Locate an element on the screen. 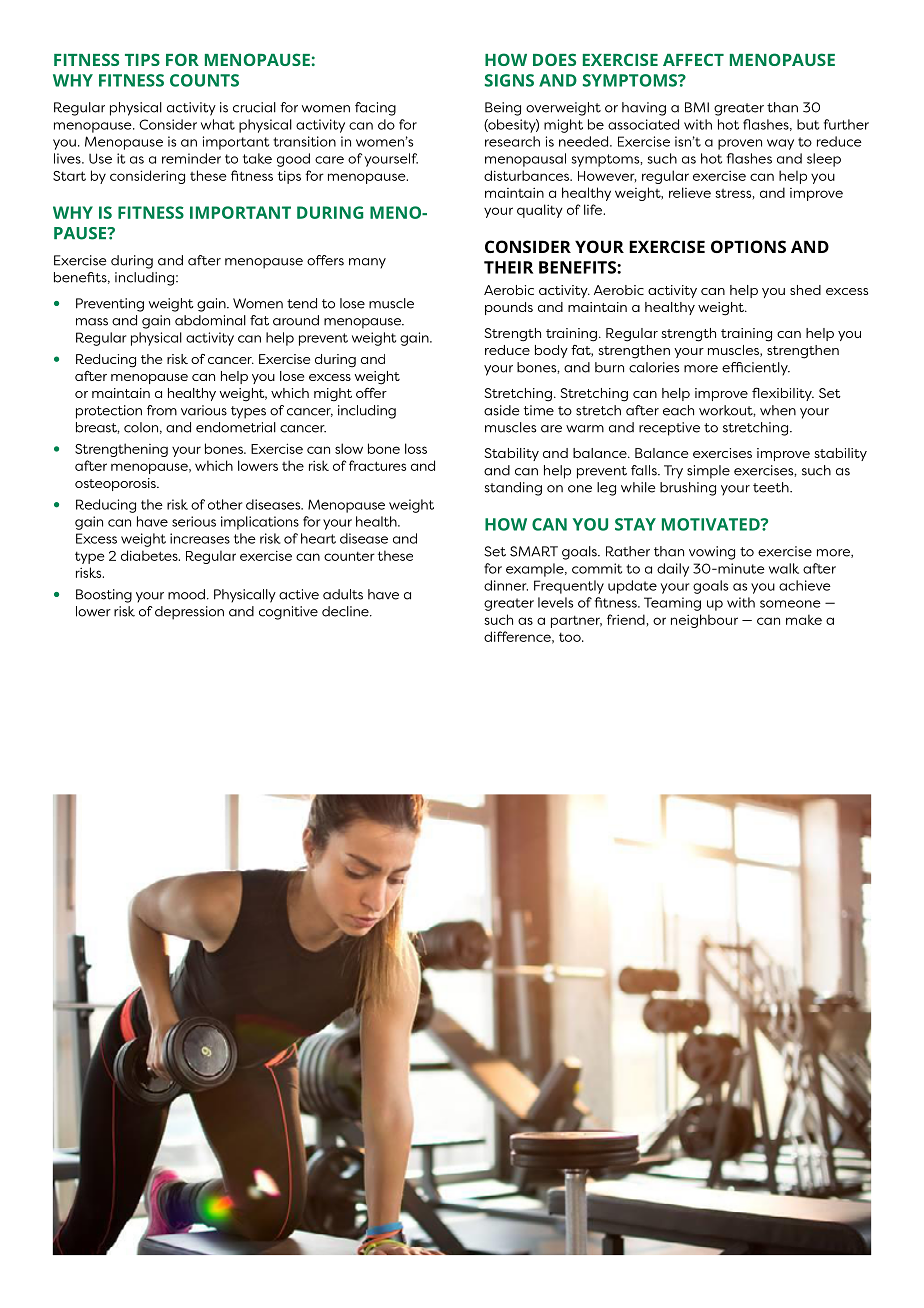  efficiently is located at coordinates (756, 369).
